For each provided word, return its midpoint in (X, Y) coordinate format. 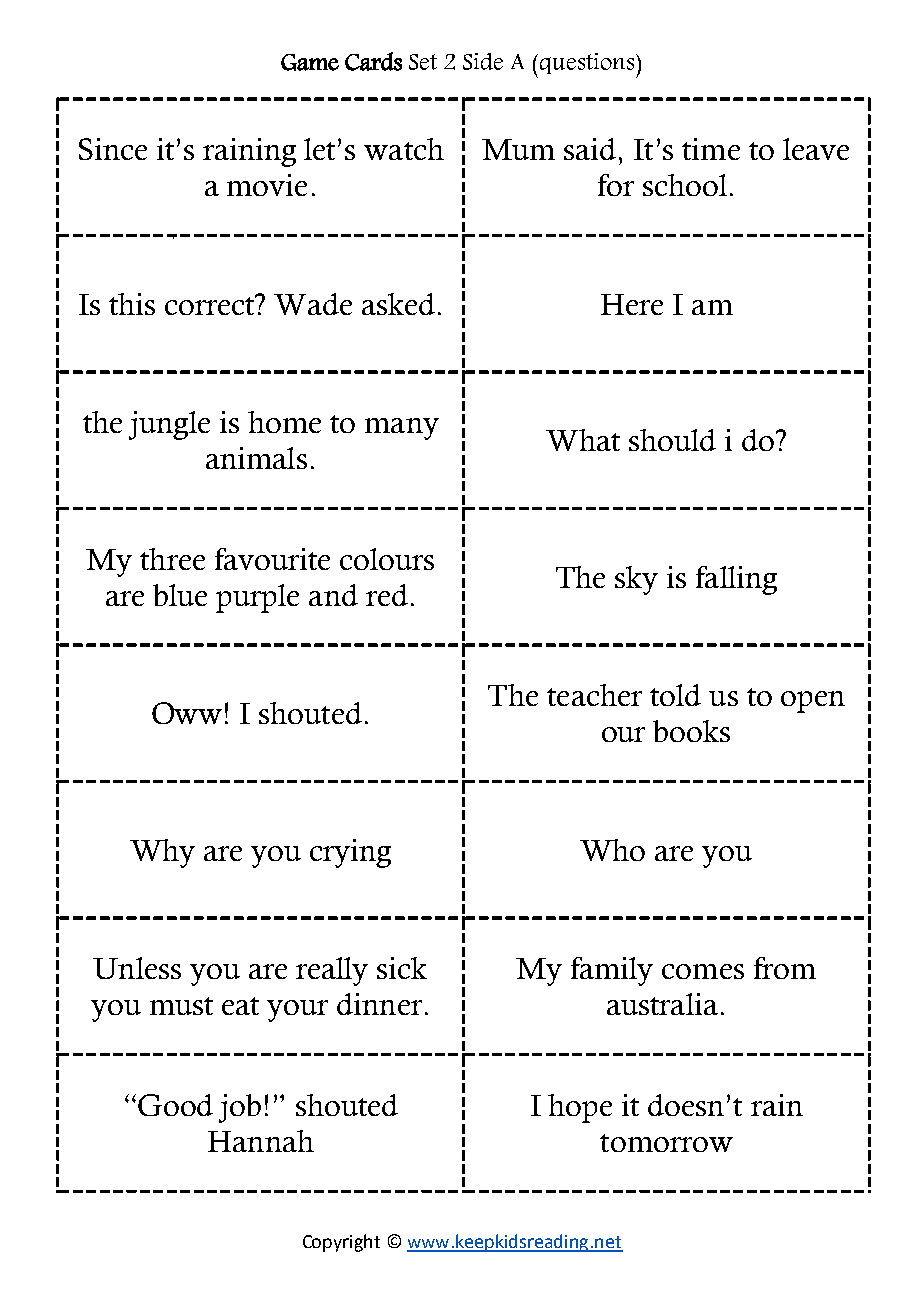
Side (483, 61)
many (402, 429)
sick (402, 968)
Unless (137, 968)
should (672, 440)
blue (180, 595)
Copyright (341, 1243)
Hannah (261, 1141)
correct (211, 304)
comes (703, 971)
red (387, 595)
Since (113, 149)
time (711, 149)
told (675, 695)
